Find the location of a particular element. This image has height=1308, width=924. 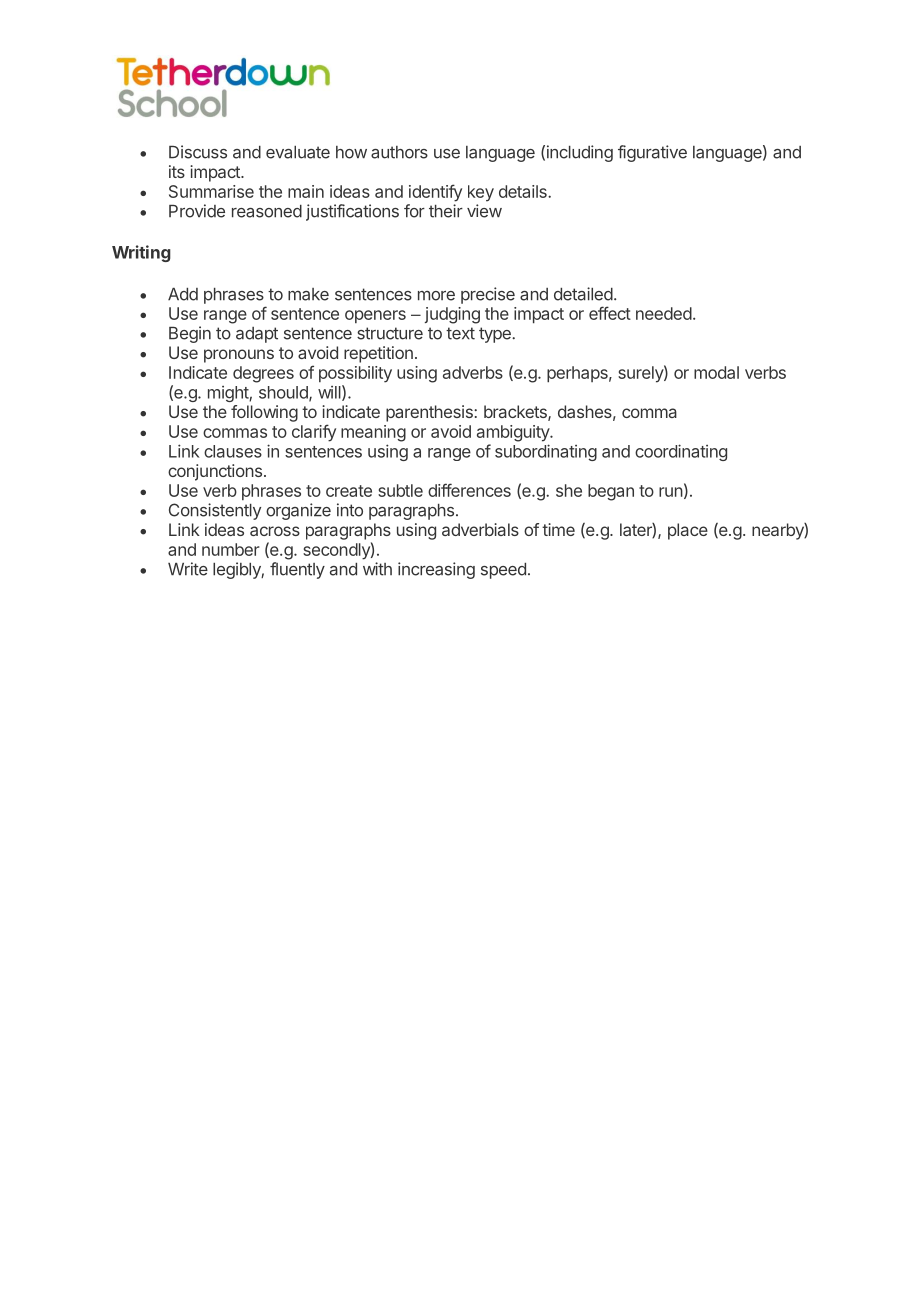

authors is located at coordinates (399, 152).
